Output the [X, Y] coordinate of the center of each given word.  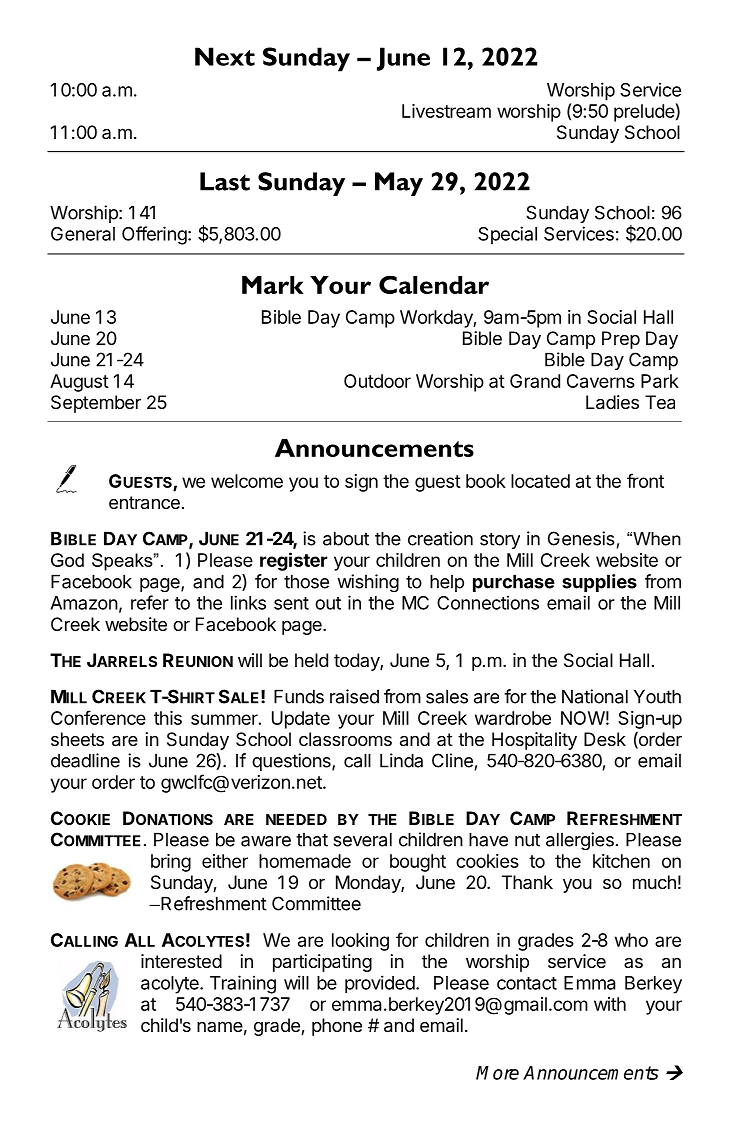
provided [380, 984]
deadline [85, 760]
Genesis [581, 538]
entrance [144, 503]
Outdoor [377, 381]
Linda [401, 760]
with [610, 1004]
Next [225, 56]
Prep [621, 340]
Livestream [446, 111]
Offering [154, 235]
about [346, 538]
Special [507, 235]
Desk [605, 739]
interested [181, 961]
